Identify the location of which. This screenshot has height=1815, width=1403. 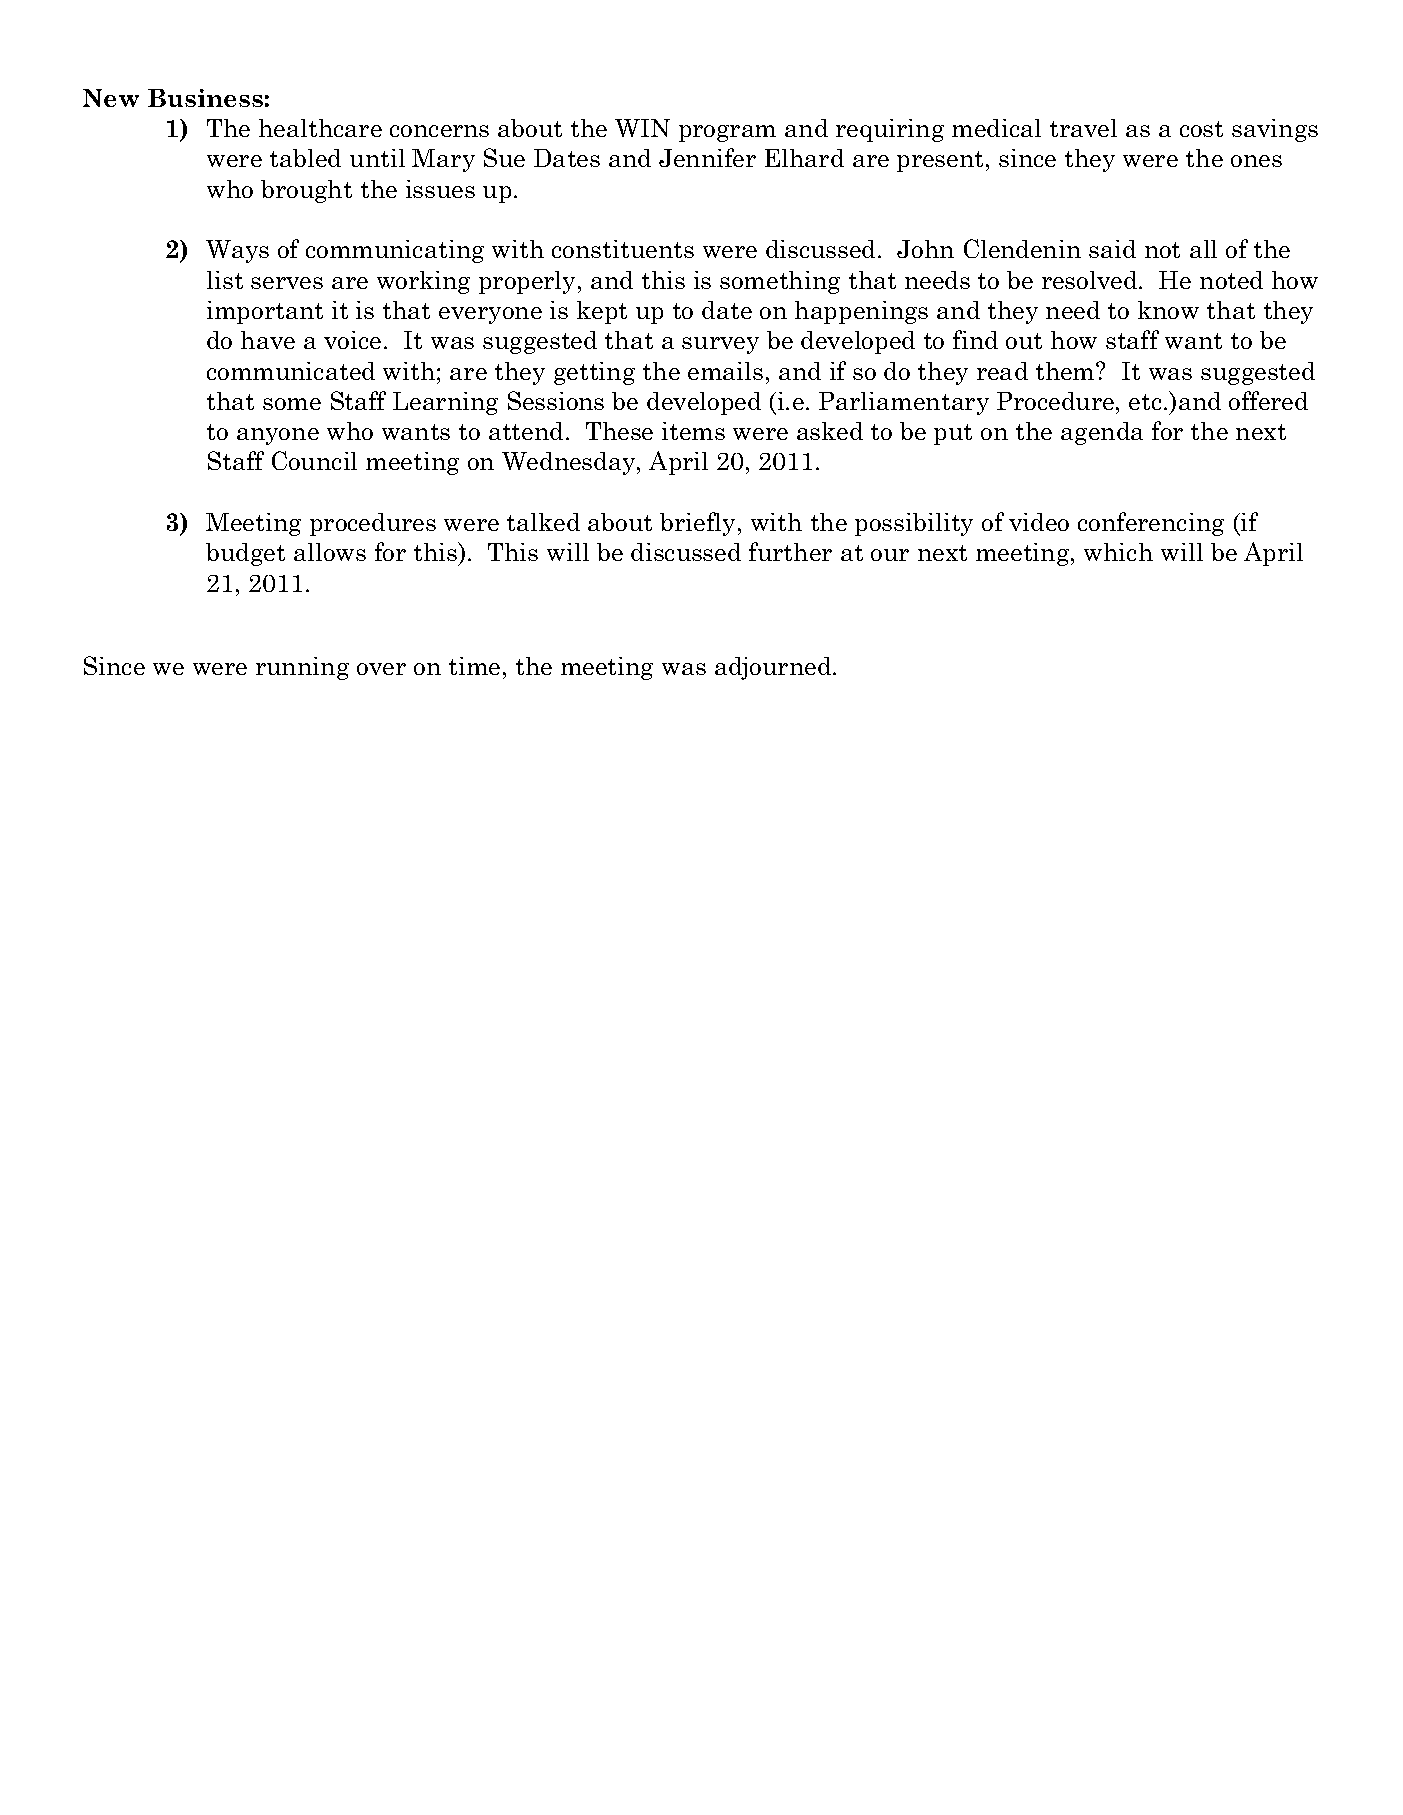
(1118, 552).
